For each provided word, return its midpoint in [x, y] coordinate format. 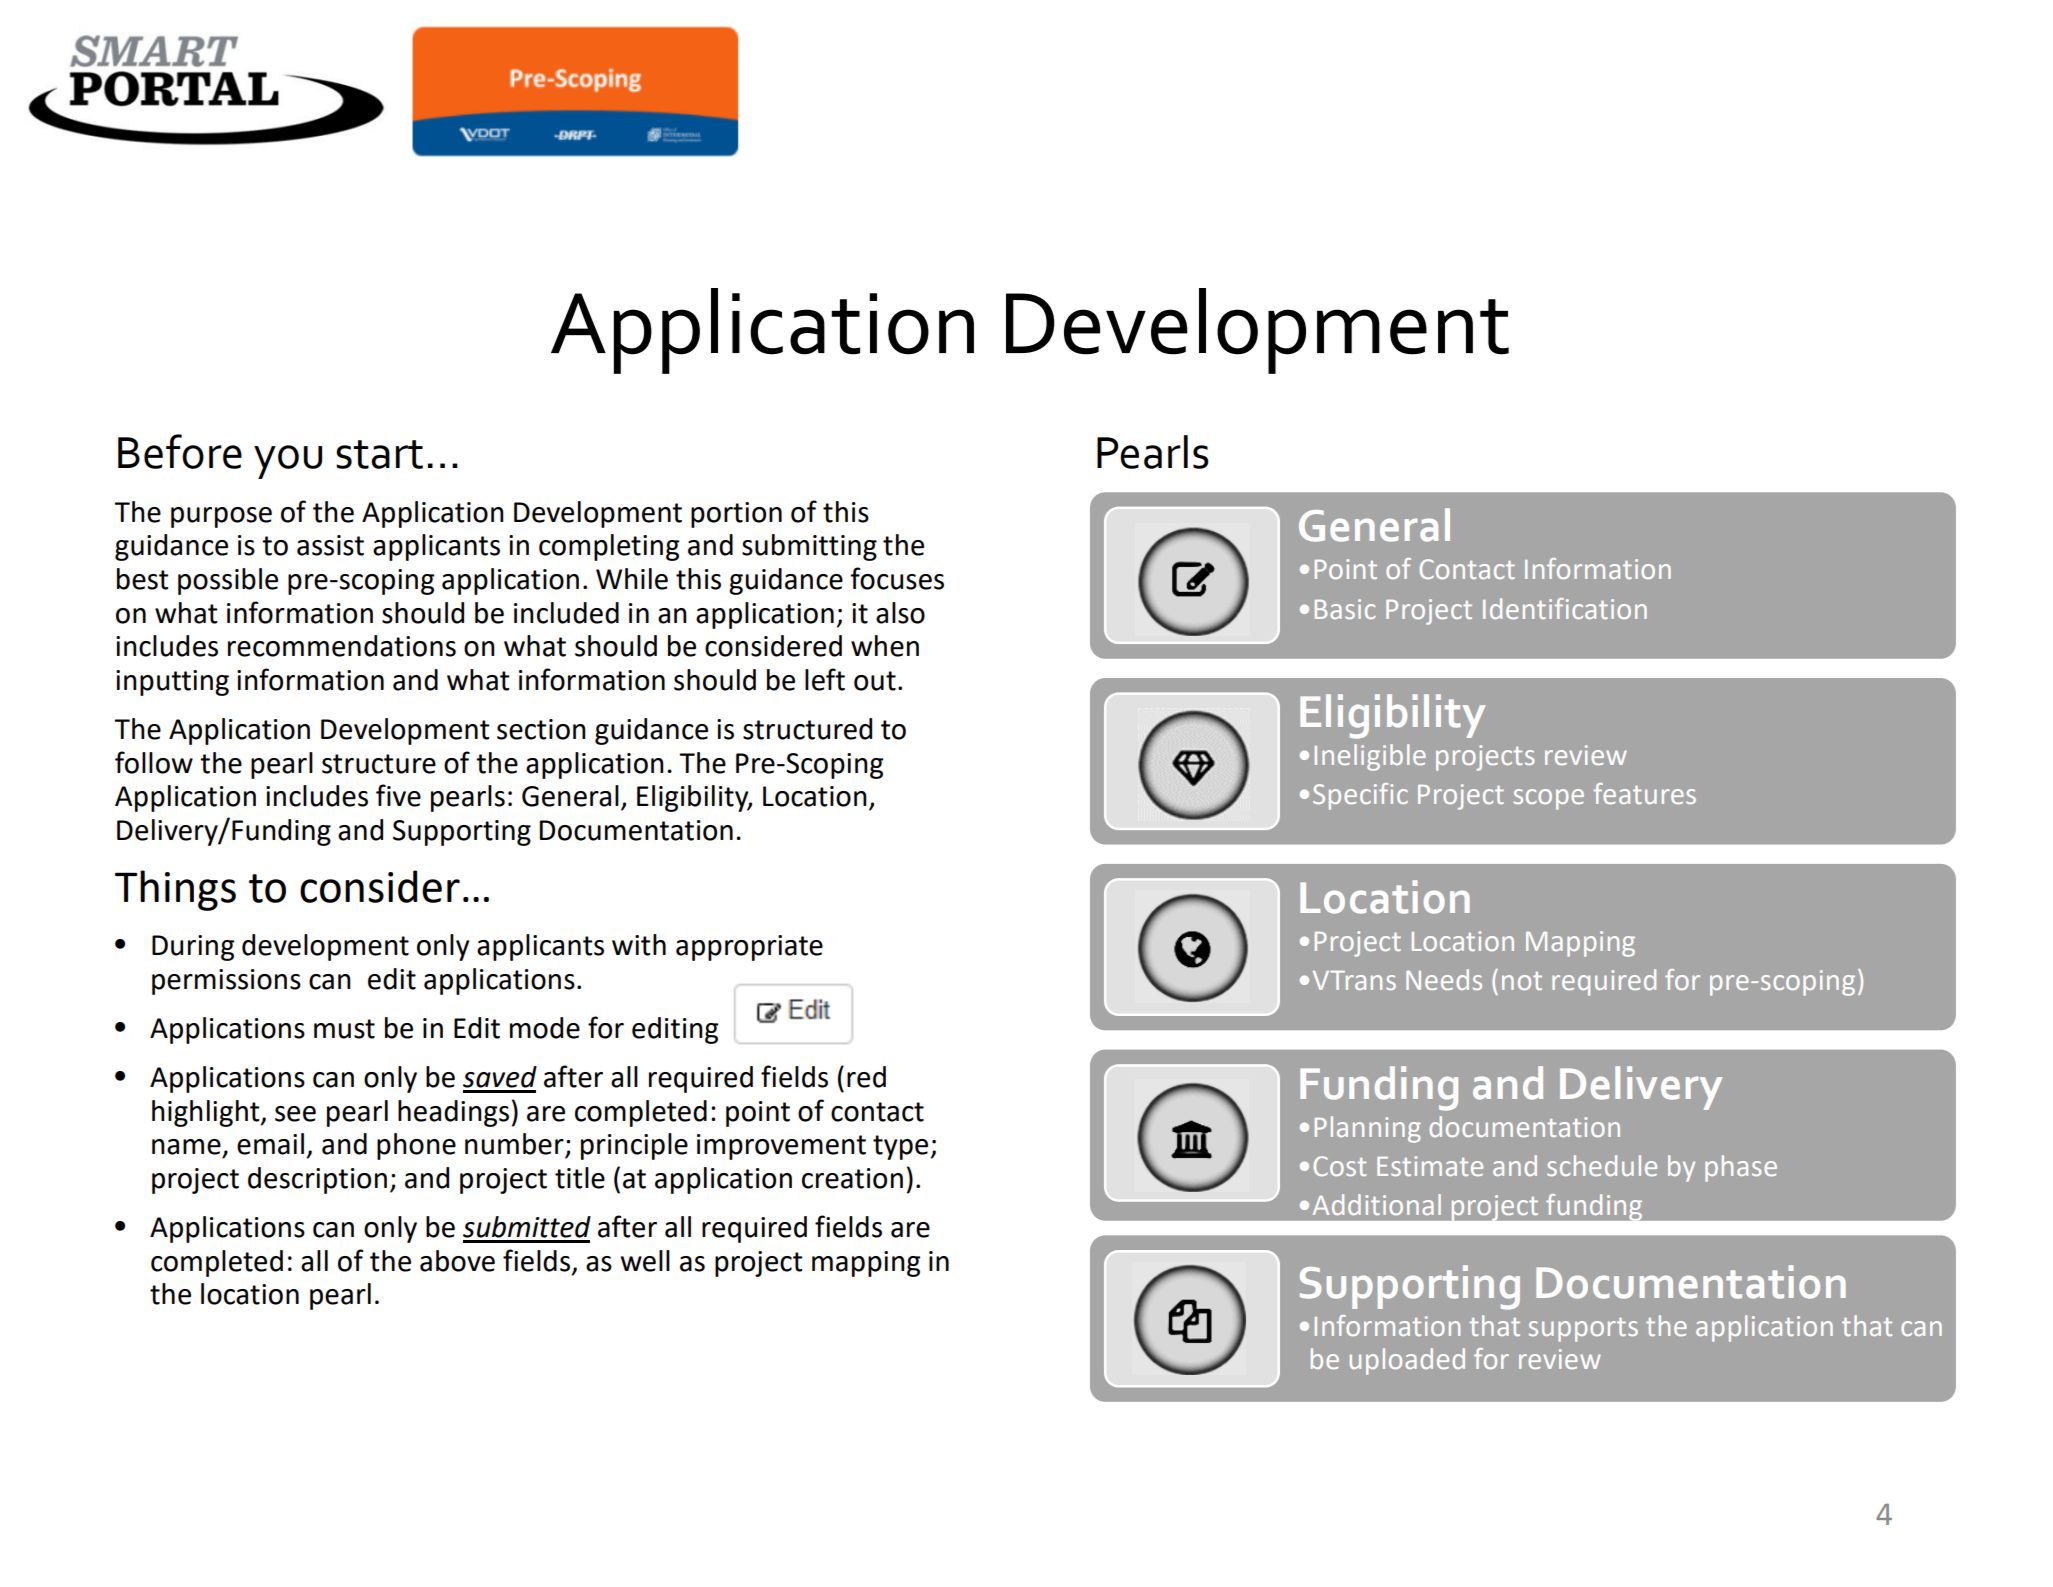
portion [736, 515]
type [900, 1147]
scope [1549, 799]
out [875, 681]
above [457, 1261]
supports [1583, 1330]
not [1522, 981]
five [398, 795]
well [645, 1261]
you [288, 462]
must [344, 1029]
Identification [1565, 608]
